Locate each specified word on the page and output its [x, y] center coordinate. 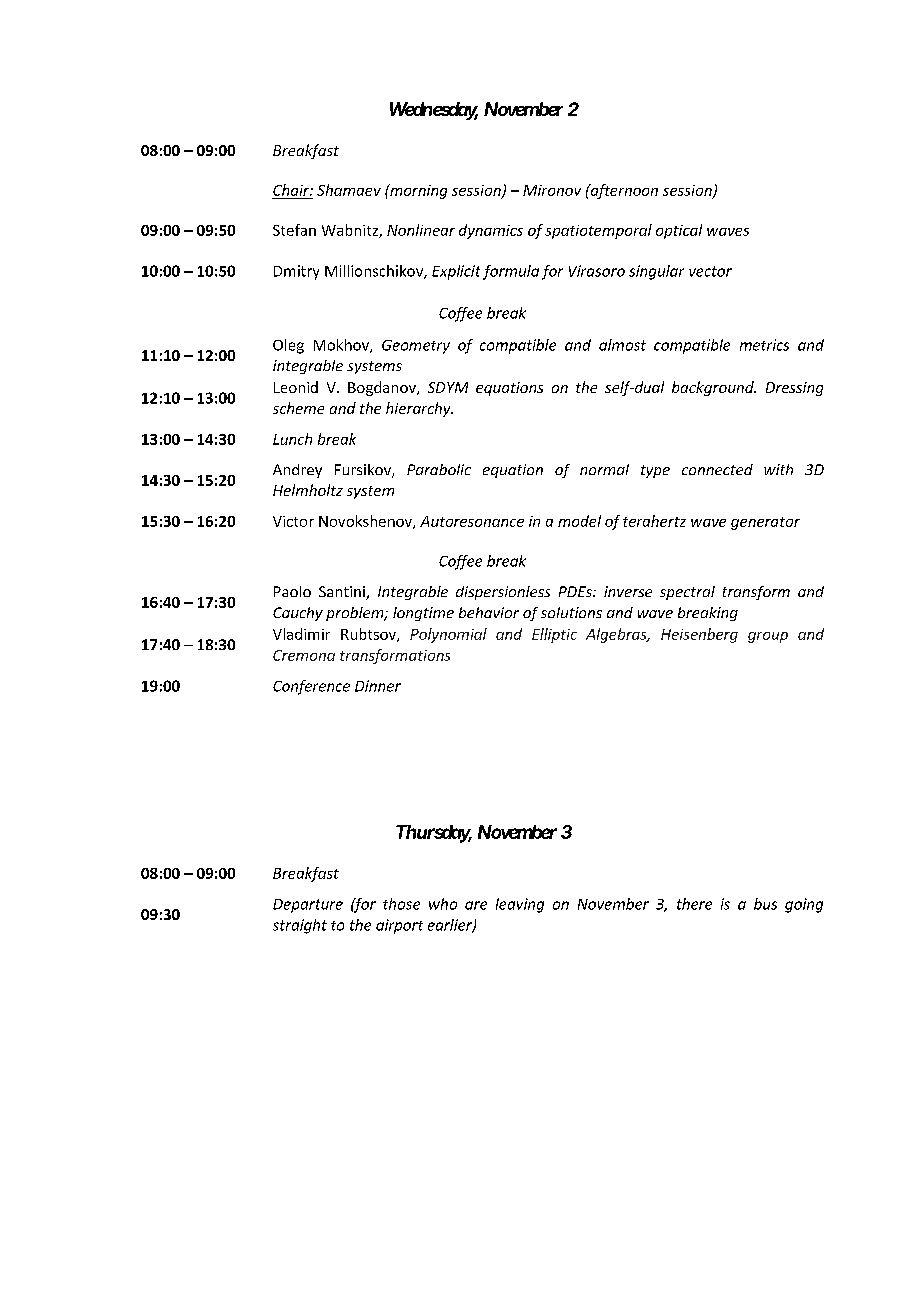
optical [679, 231]
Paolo [292, 591]
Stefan [294, 230]
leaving [520, 905]
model [579, 521]
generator [765, 523]
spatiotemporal [598, 231]
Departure [308, 906]
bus [765, 904]
